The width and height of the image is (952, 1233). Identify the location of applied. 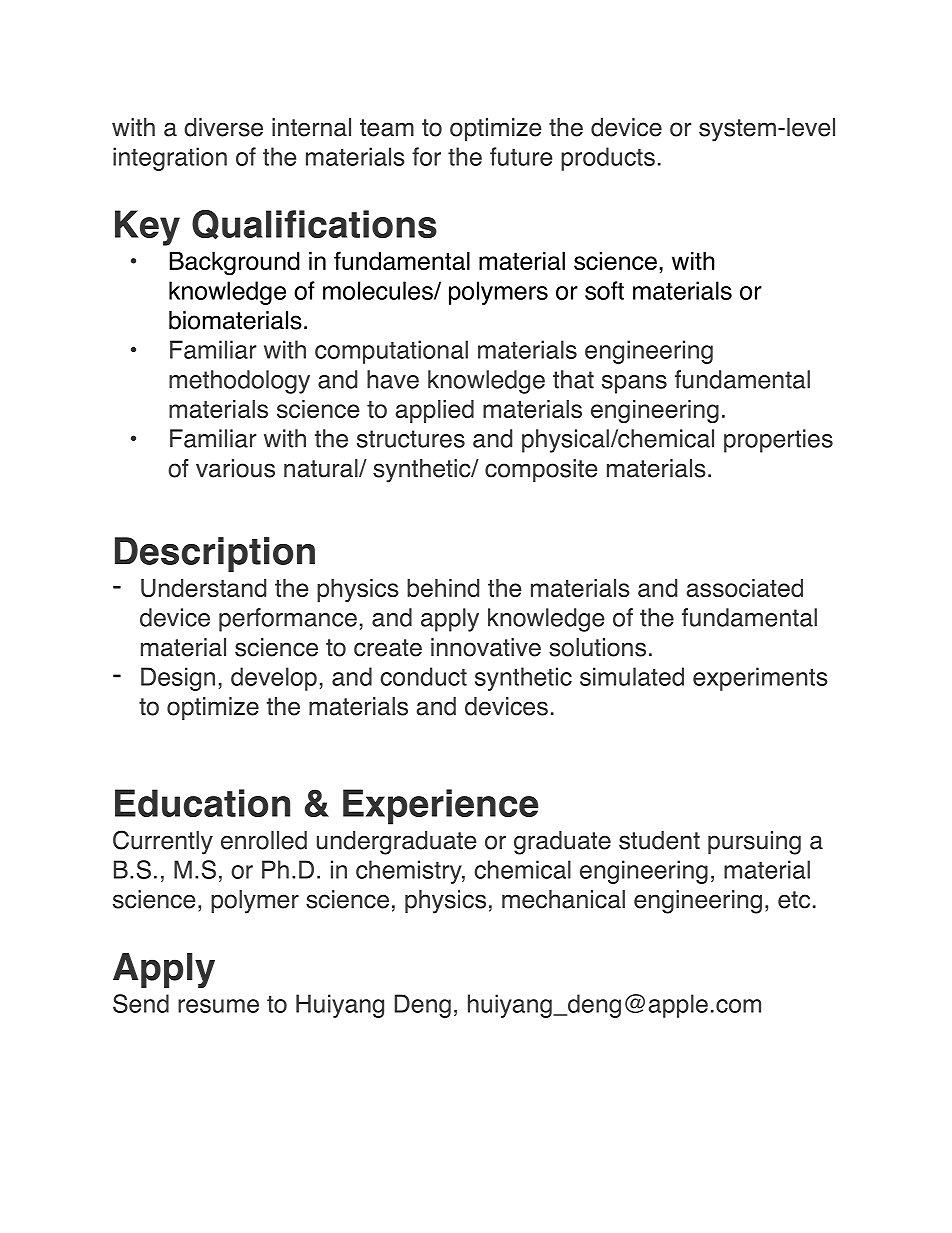
(435, 411).
